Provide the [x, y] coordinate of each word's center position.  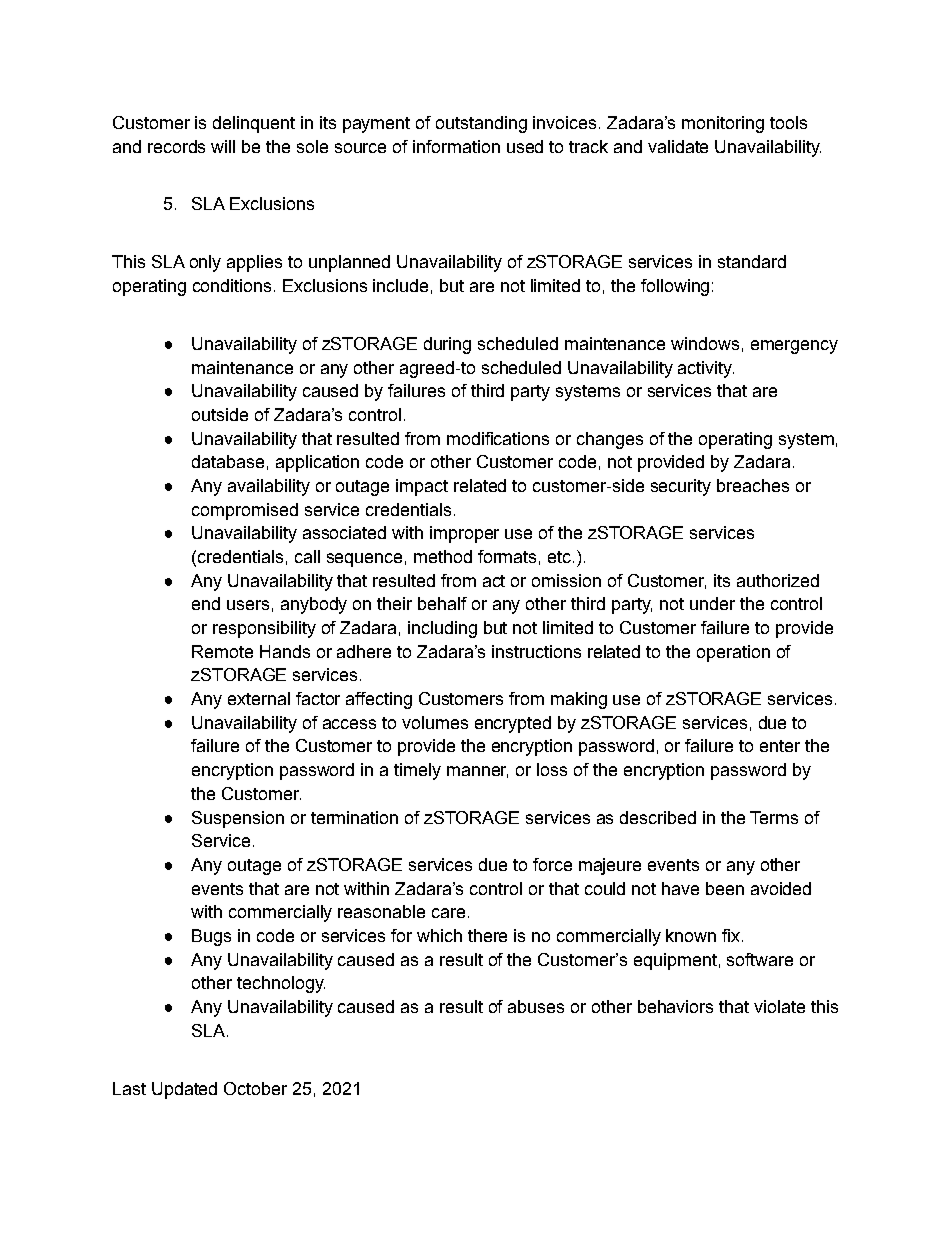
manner [477, 772]
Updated [184, 1090]
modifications [498, 438]
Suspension [238, 819]
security [681, 487]
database [228, 461]
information [456, 146]
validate [678, 146]
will [223, 146]
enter [780, 746]
